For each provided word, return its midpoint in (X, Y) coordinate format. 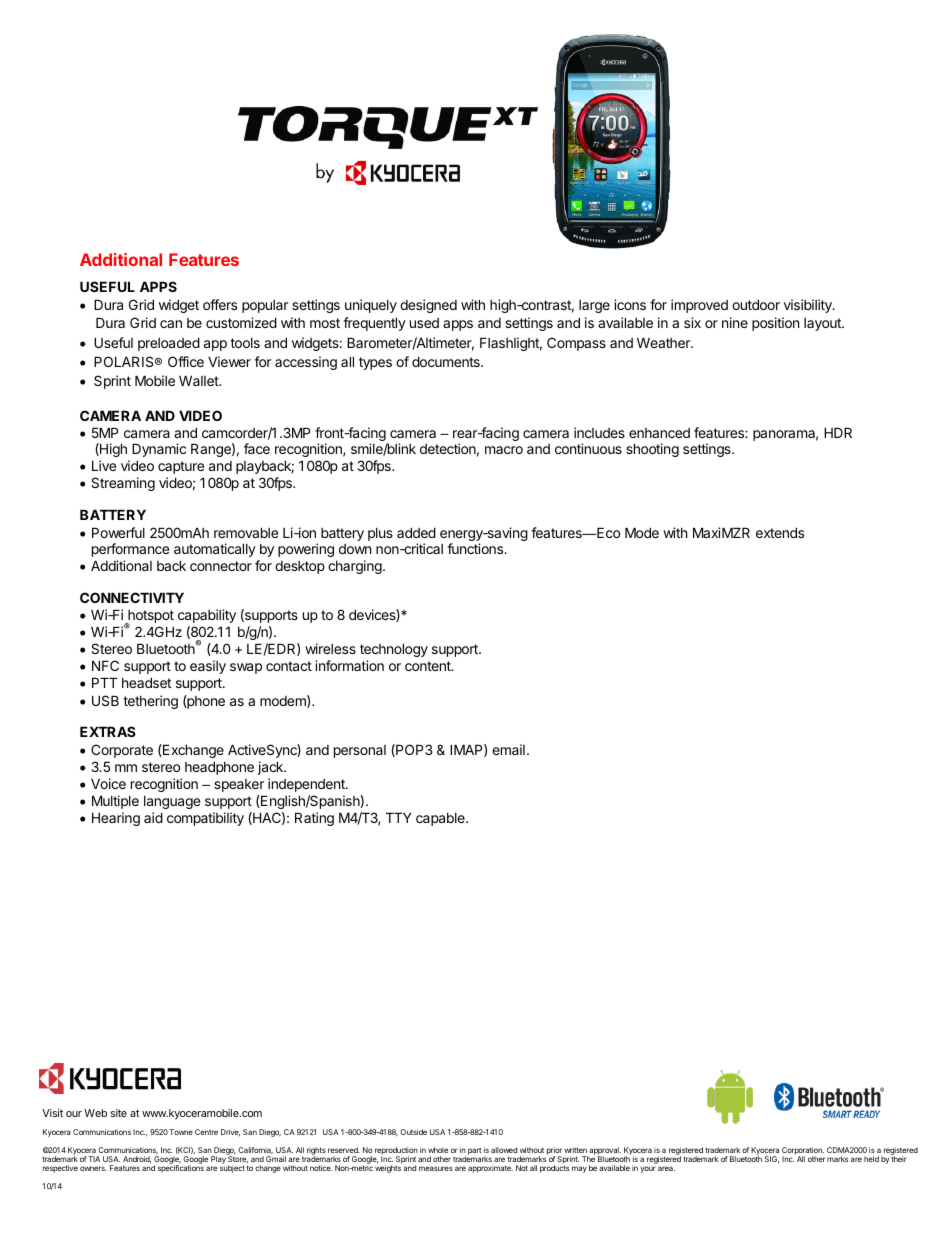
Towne (181, 1132)
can (171, 324)
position (775, 324)
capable (441, 819)
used (424, 323)
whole (438, 1150)
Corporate (122, 751)
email (508, 749)
